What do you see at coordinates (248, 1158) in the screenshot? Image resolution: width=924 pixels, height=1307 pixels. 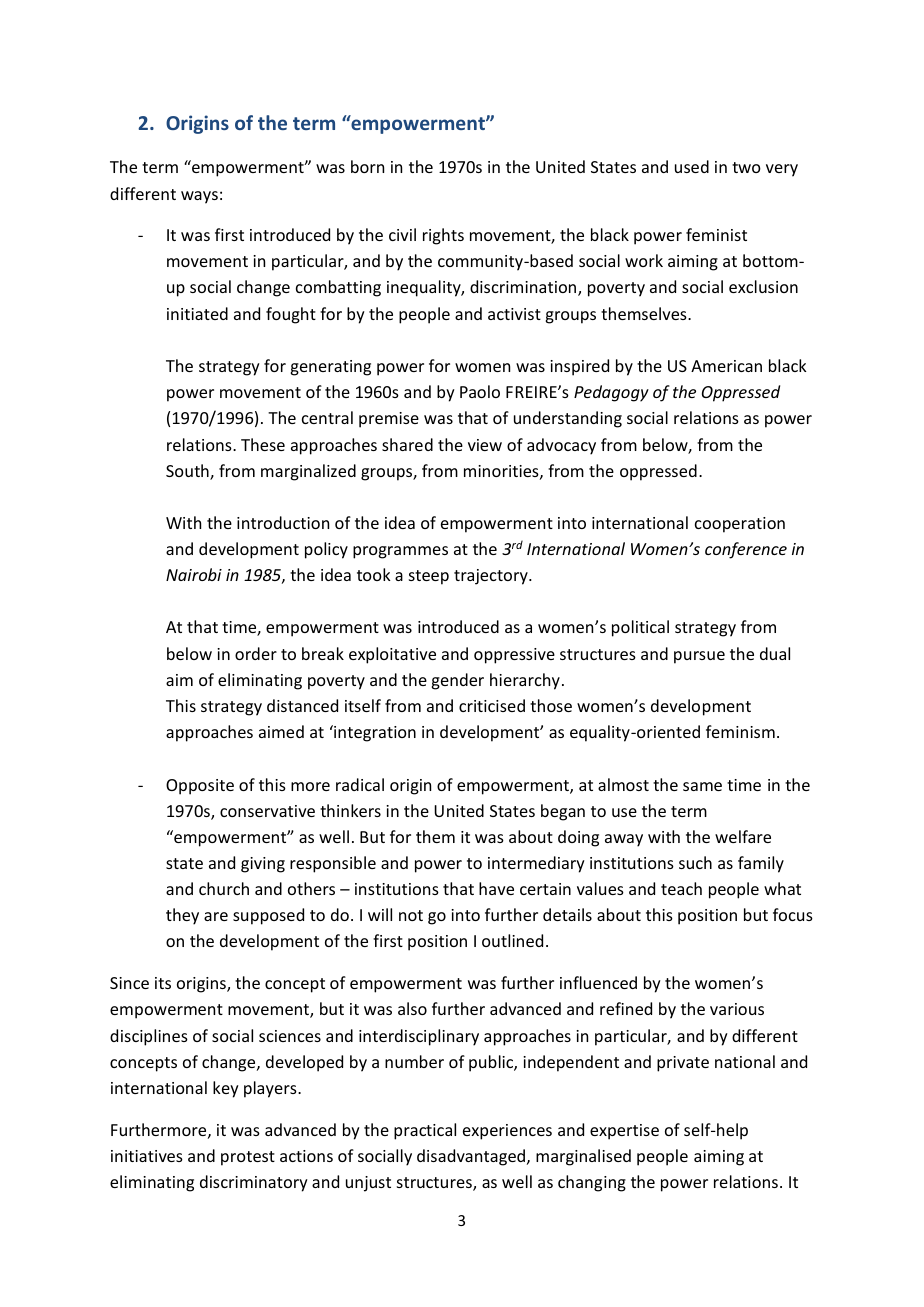 I see `protest` at bounding box center [248, 1158].
